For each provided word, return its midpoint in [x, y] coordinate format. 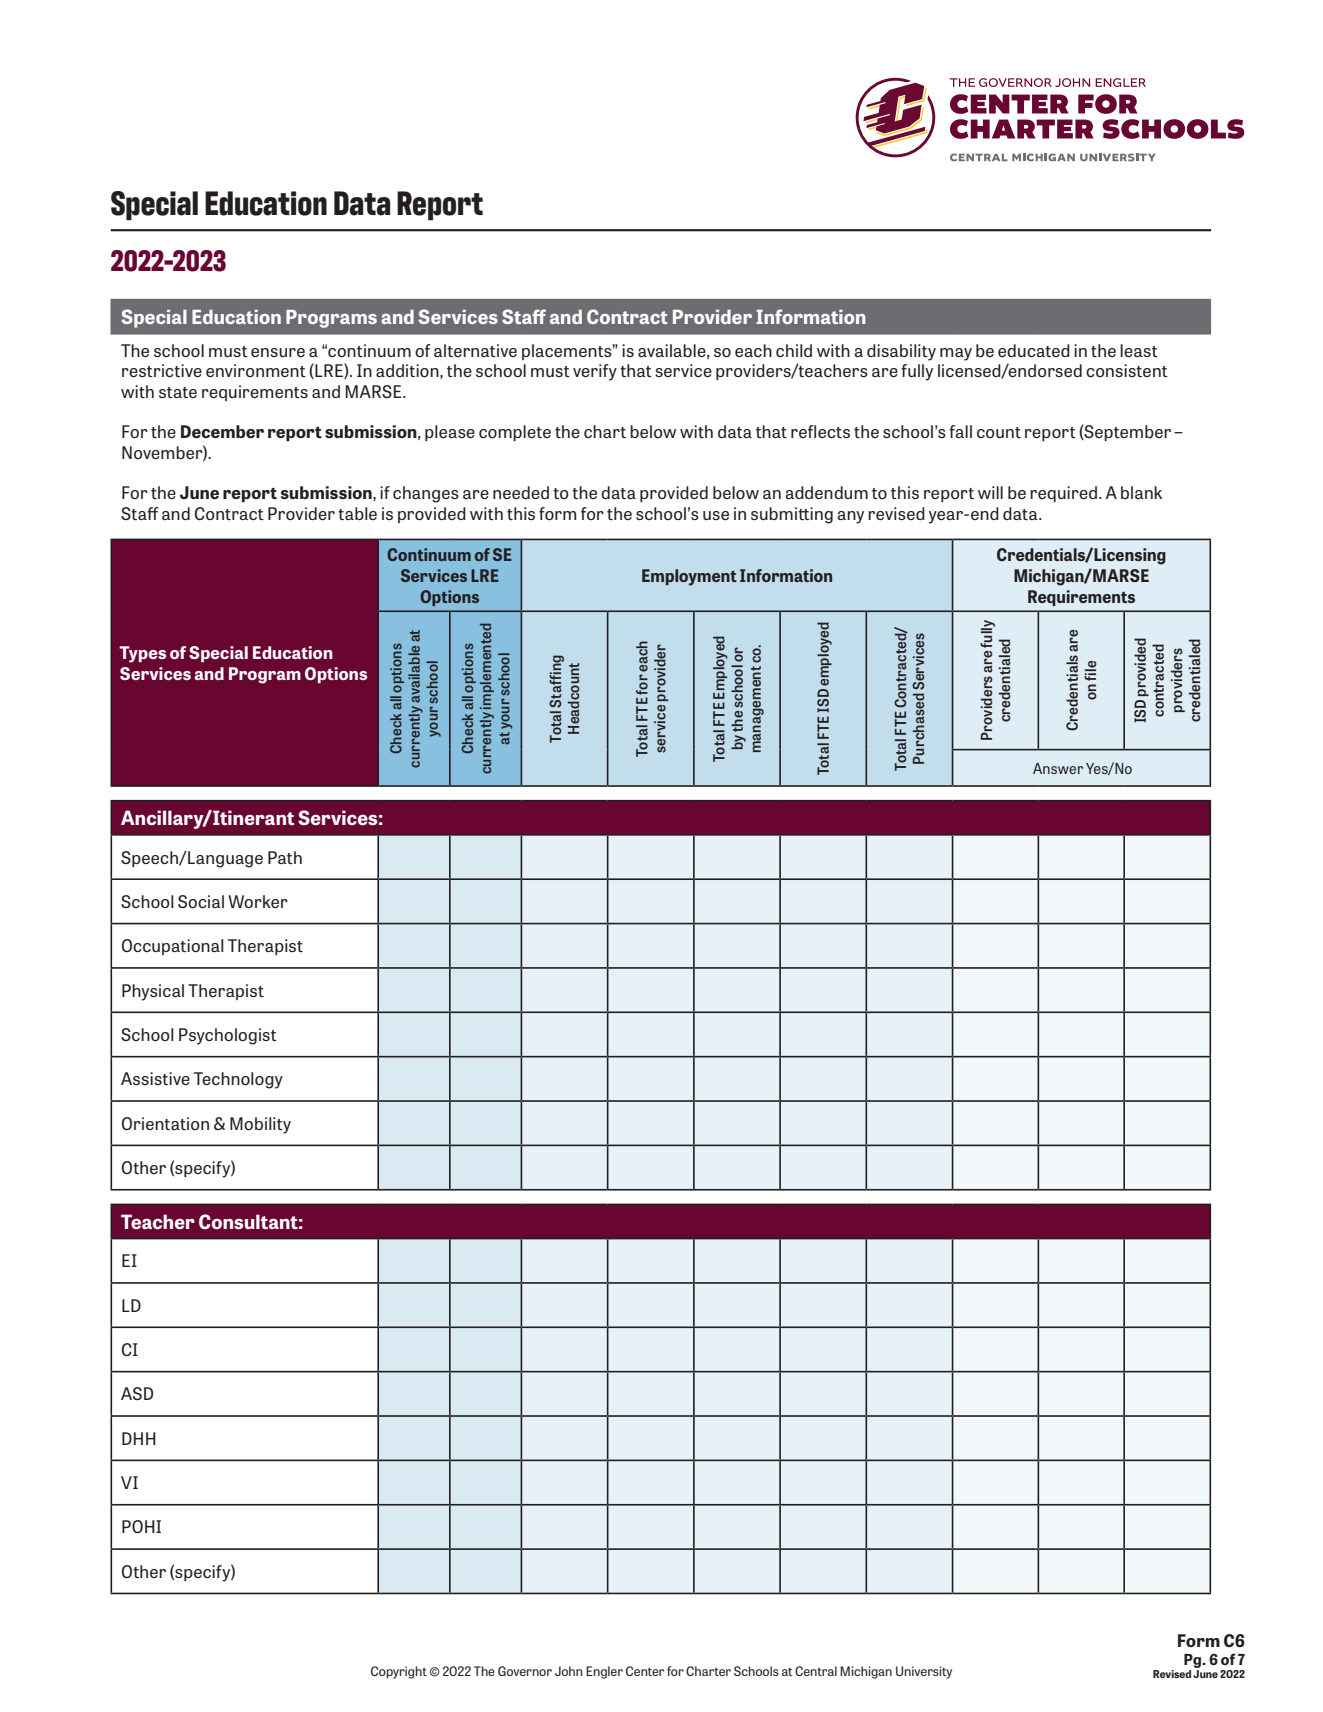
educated [1034, 350]
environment [256, 370]
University [924, 1672]
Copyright [399, 1672]
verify [595, 372]
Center [645, 1671]
